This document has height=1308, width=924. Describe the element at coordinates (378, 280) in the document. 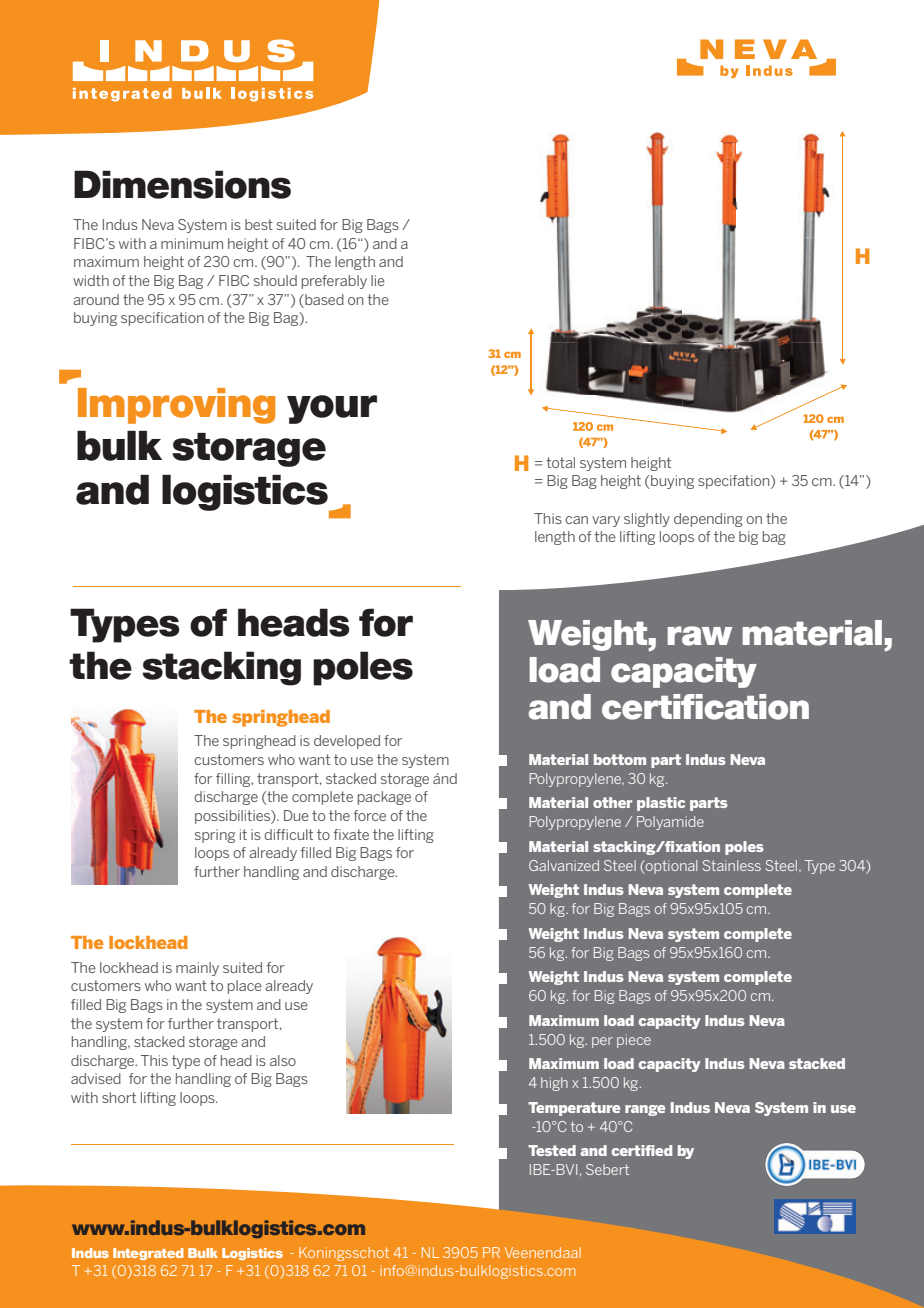

I see `lie` at that location.
